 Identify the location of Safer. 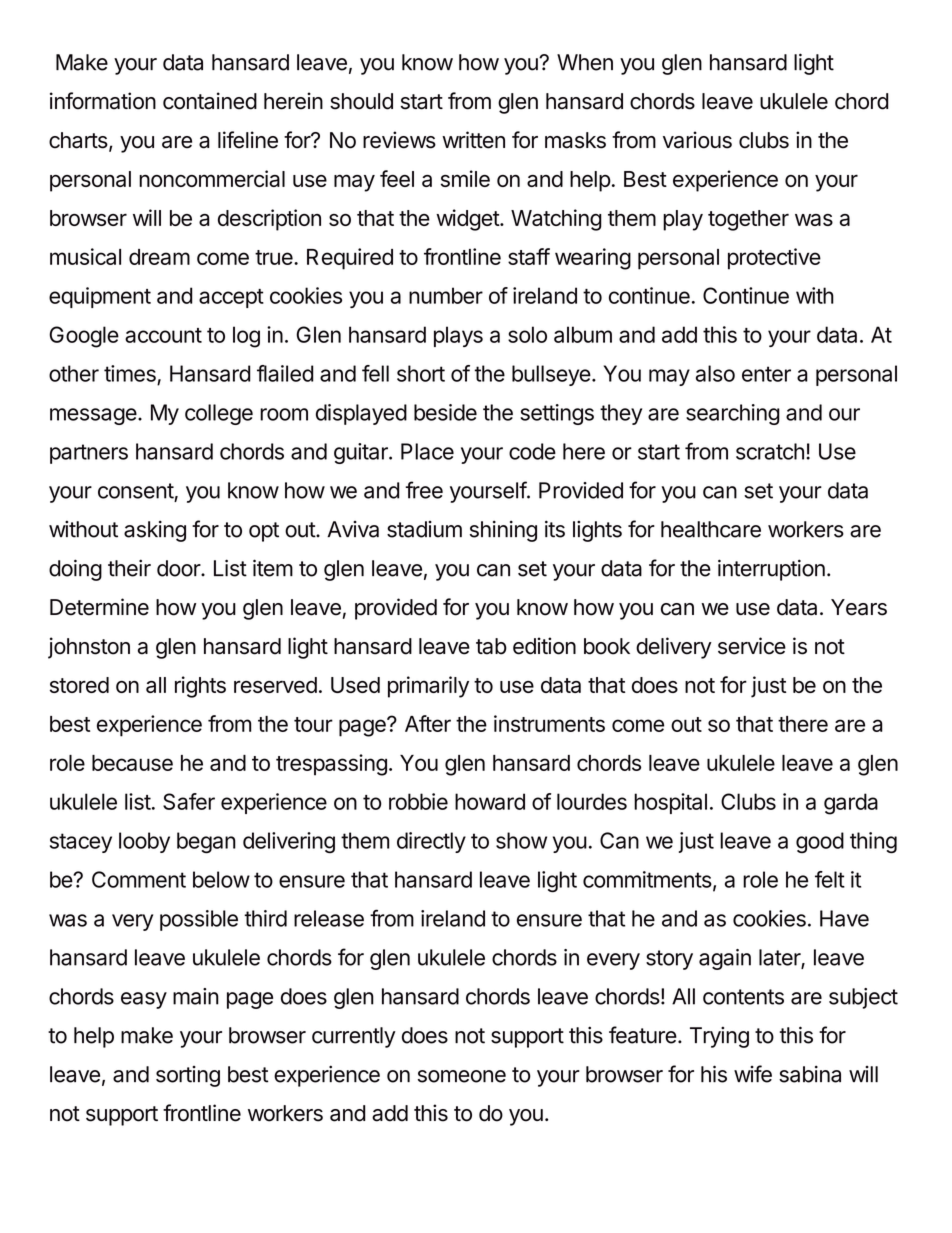
(189, 801).
